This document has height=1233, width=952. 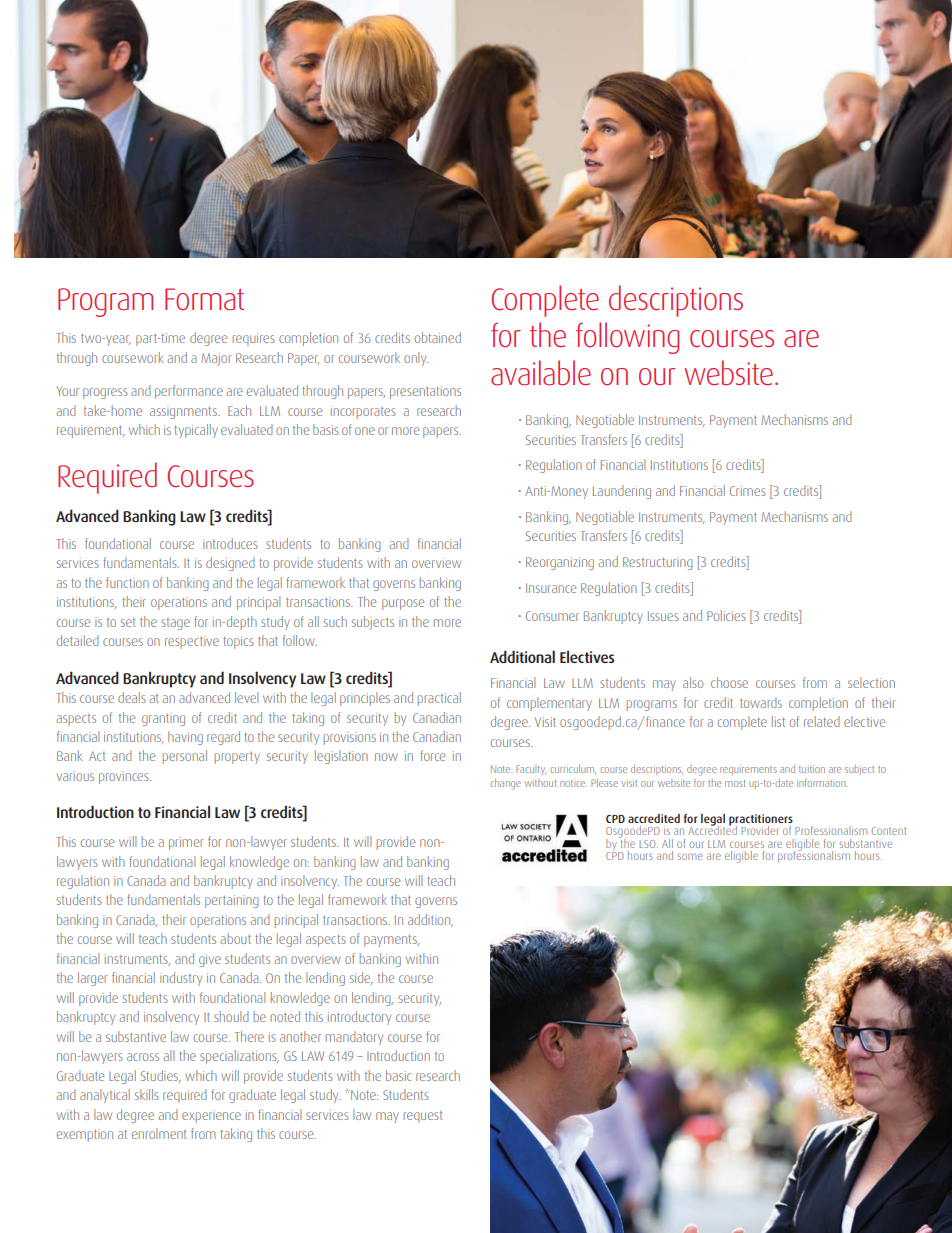 I want to click on Policies, so click(x=726, y=615).
